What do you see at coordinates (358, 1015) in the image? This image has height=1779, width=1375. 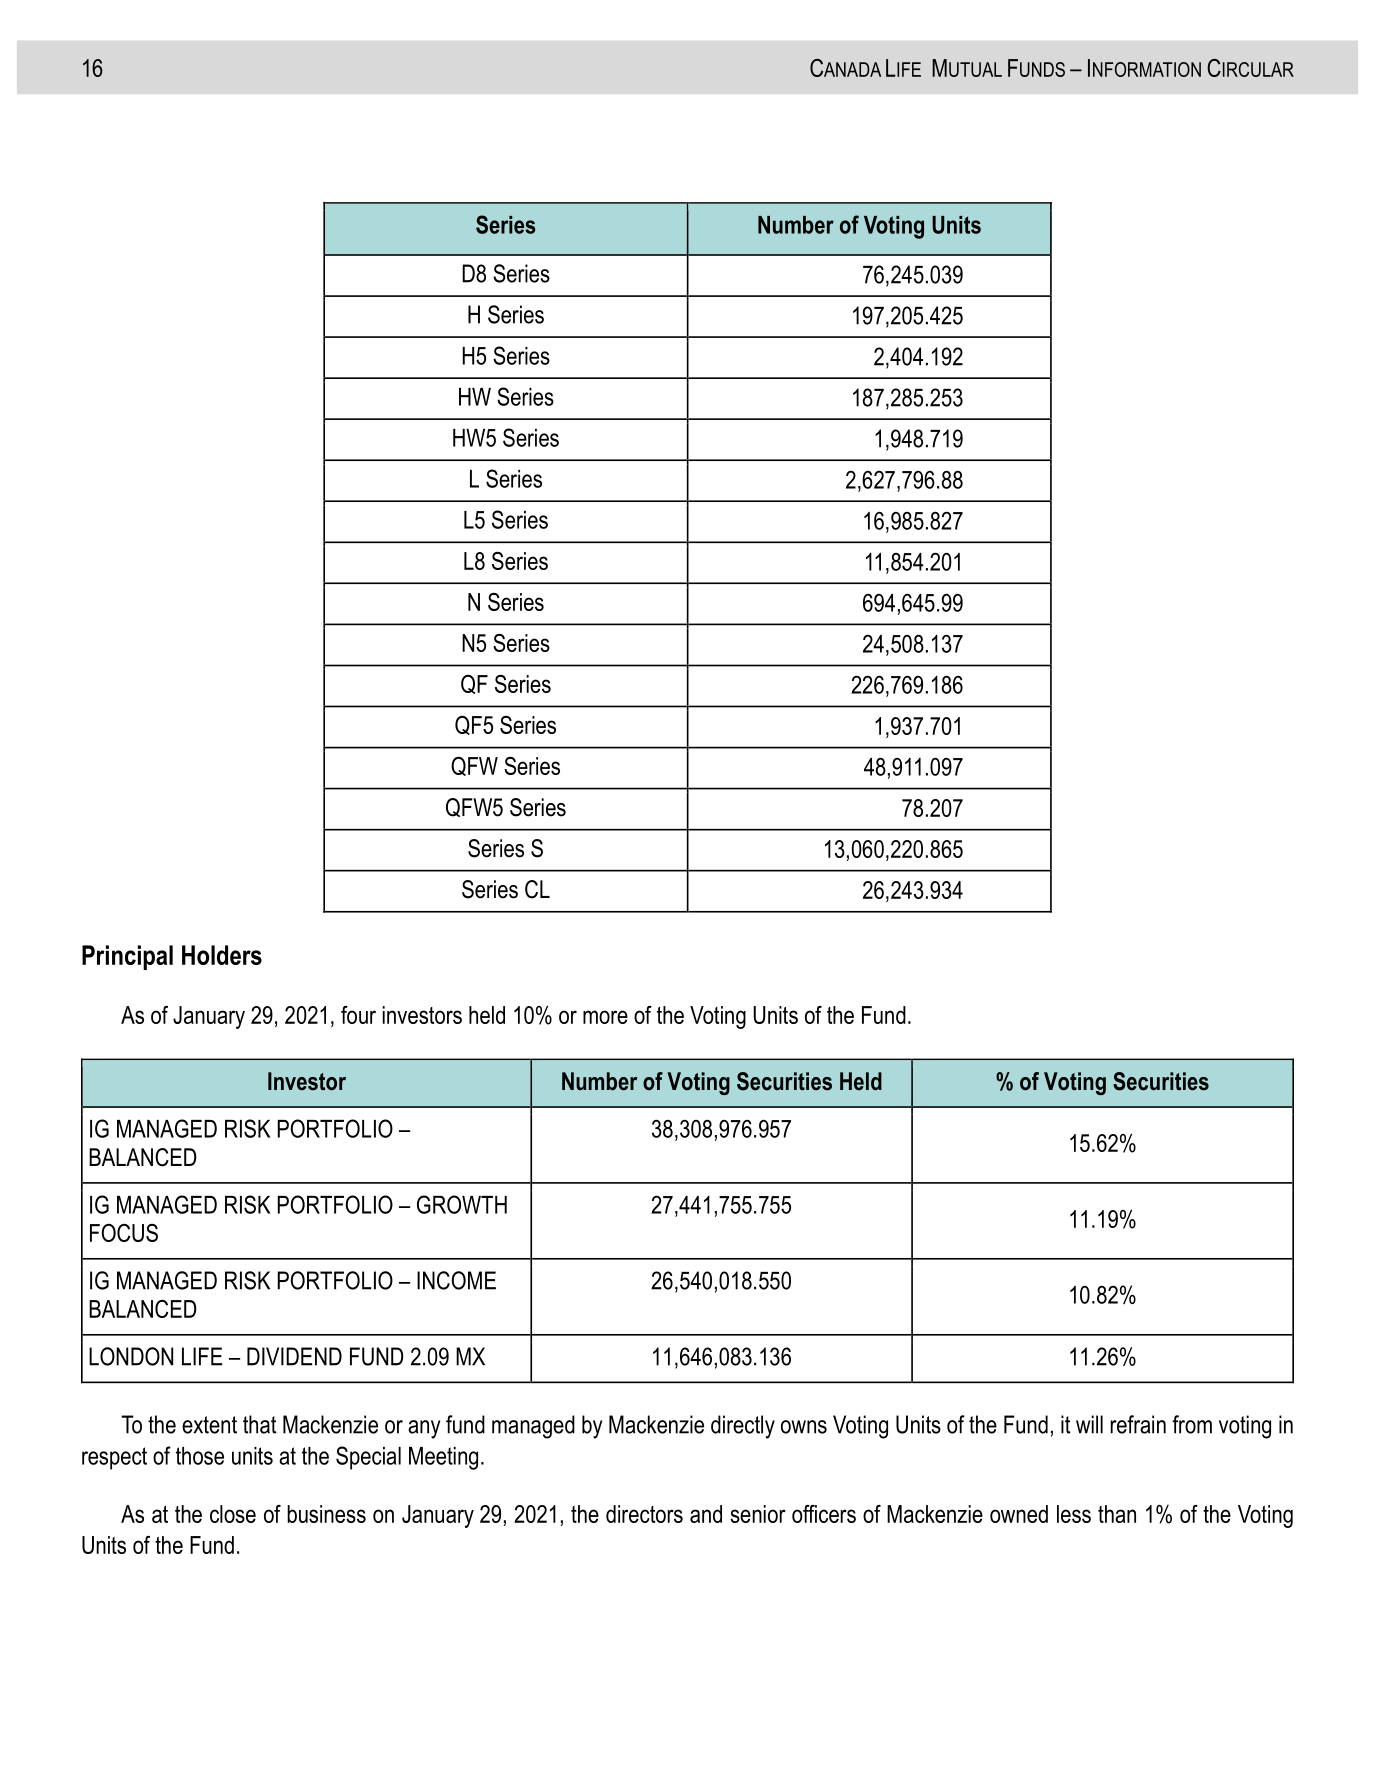 I see `four` at bounding box center [358, 1015].
